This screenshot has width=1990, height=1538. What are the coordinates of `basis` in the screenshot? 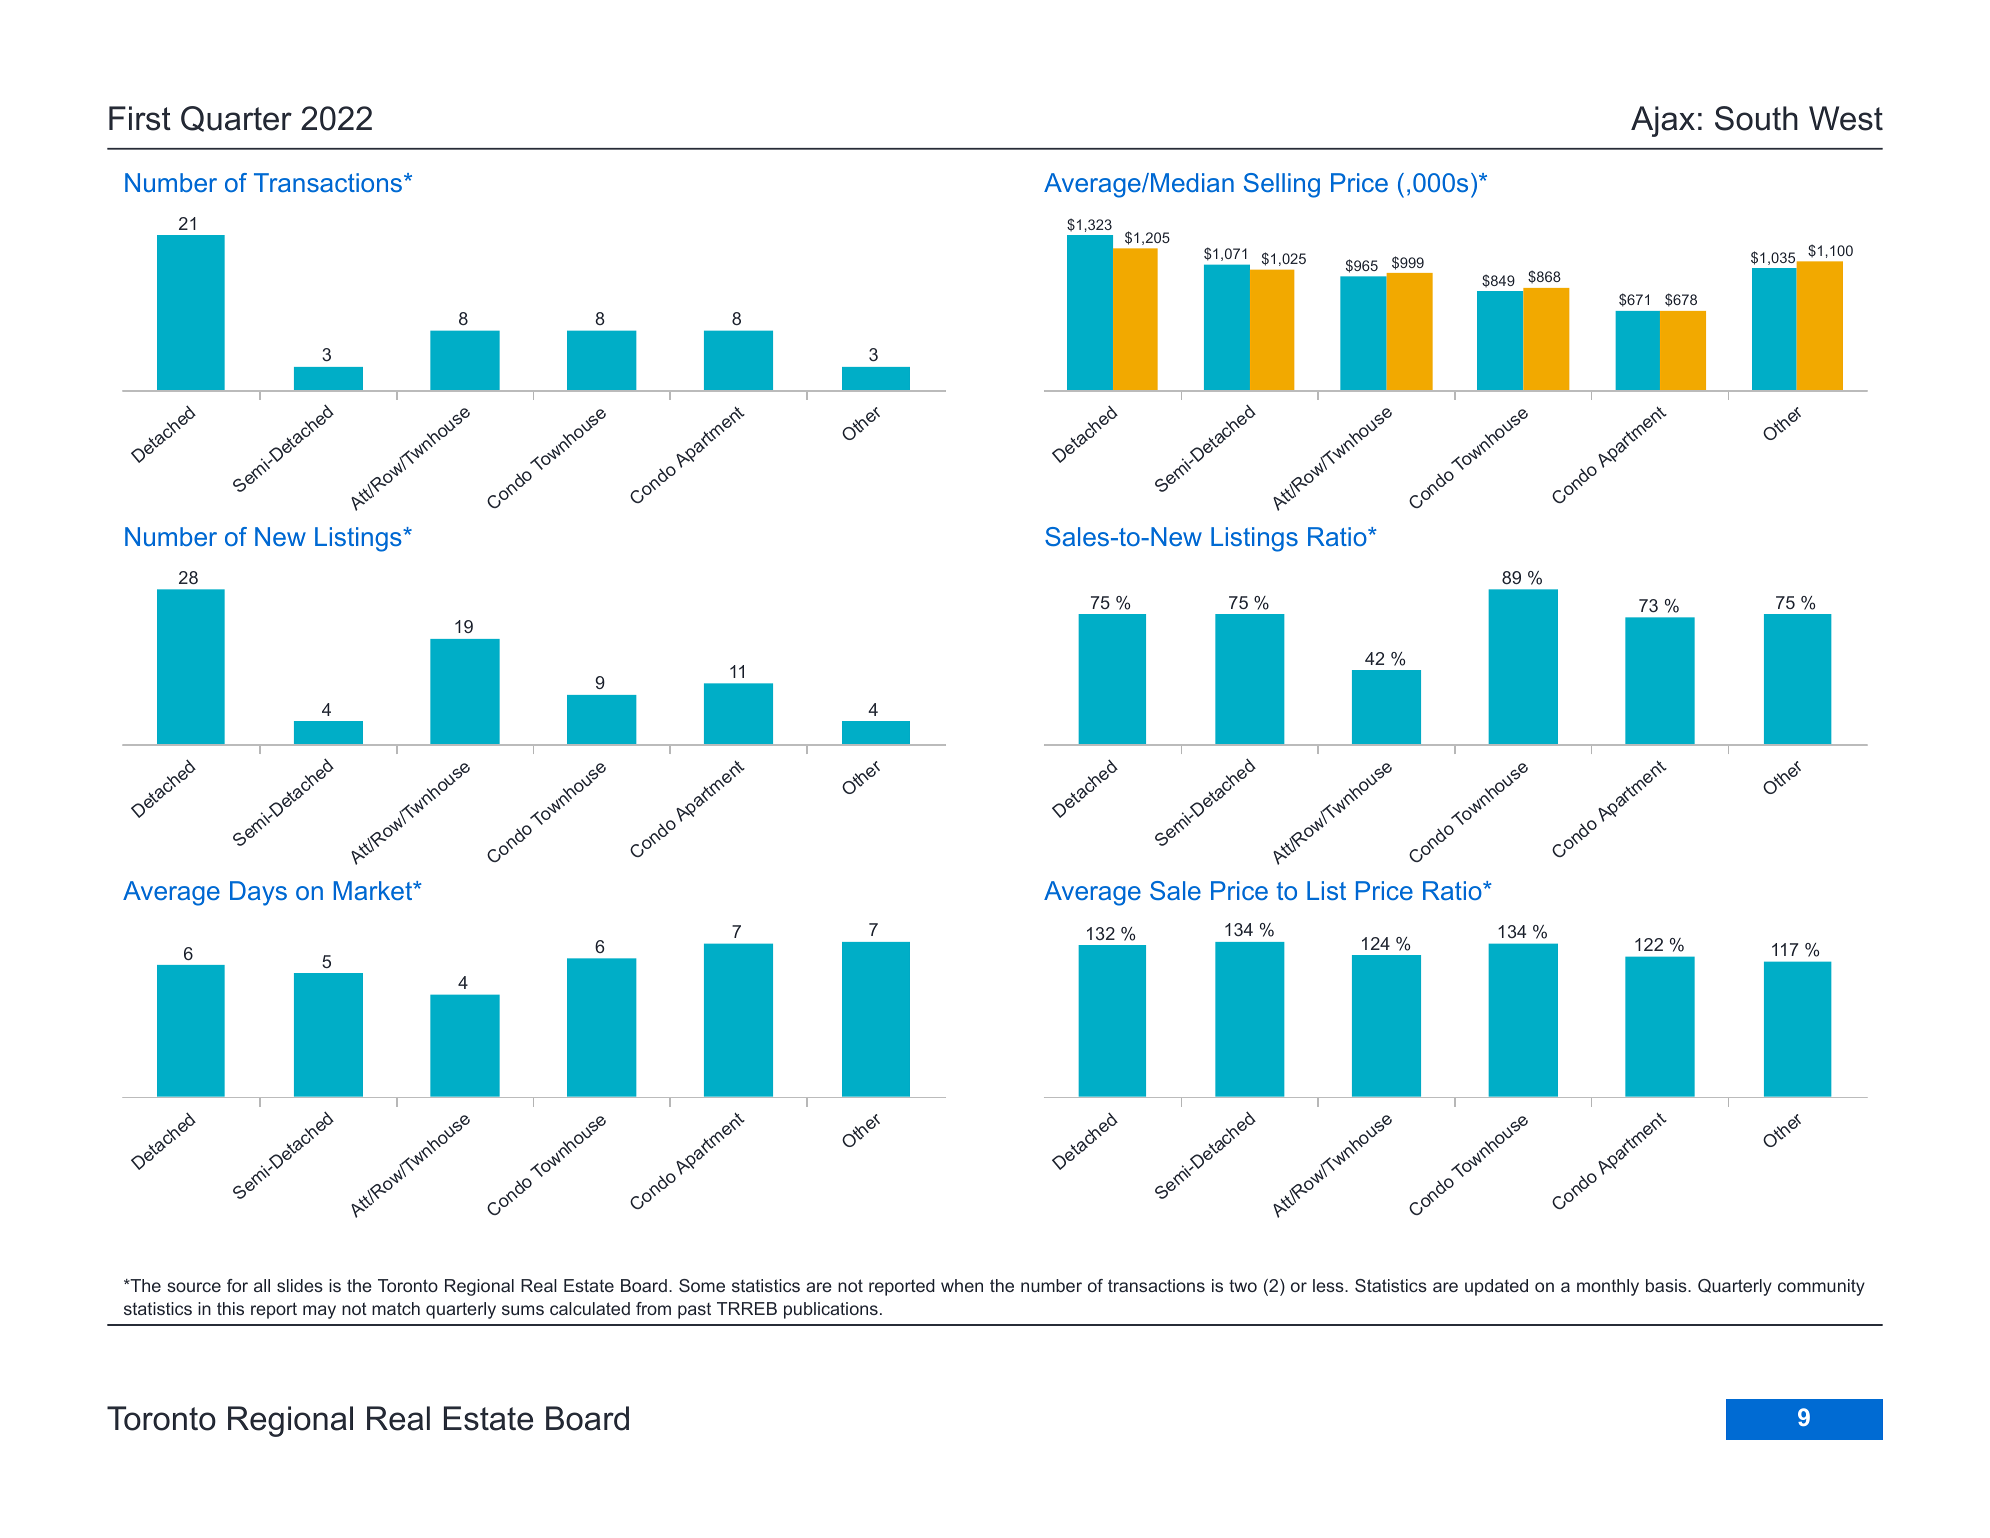 It's located at (1667, 1285).
